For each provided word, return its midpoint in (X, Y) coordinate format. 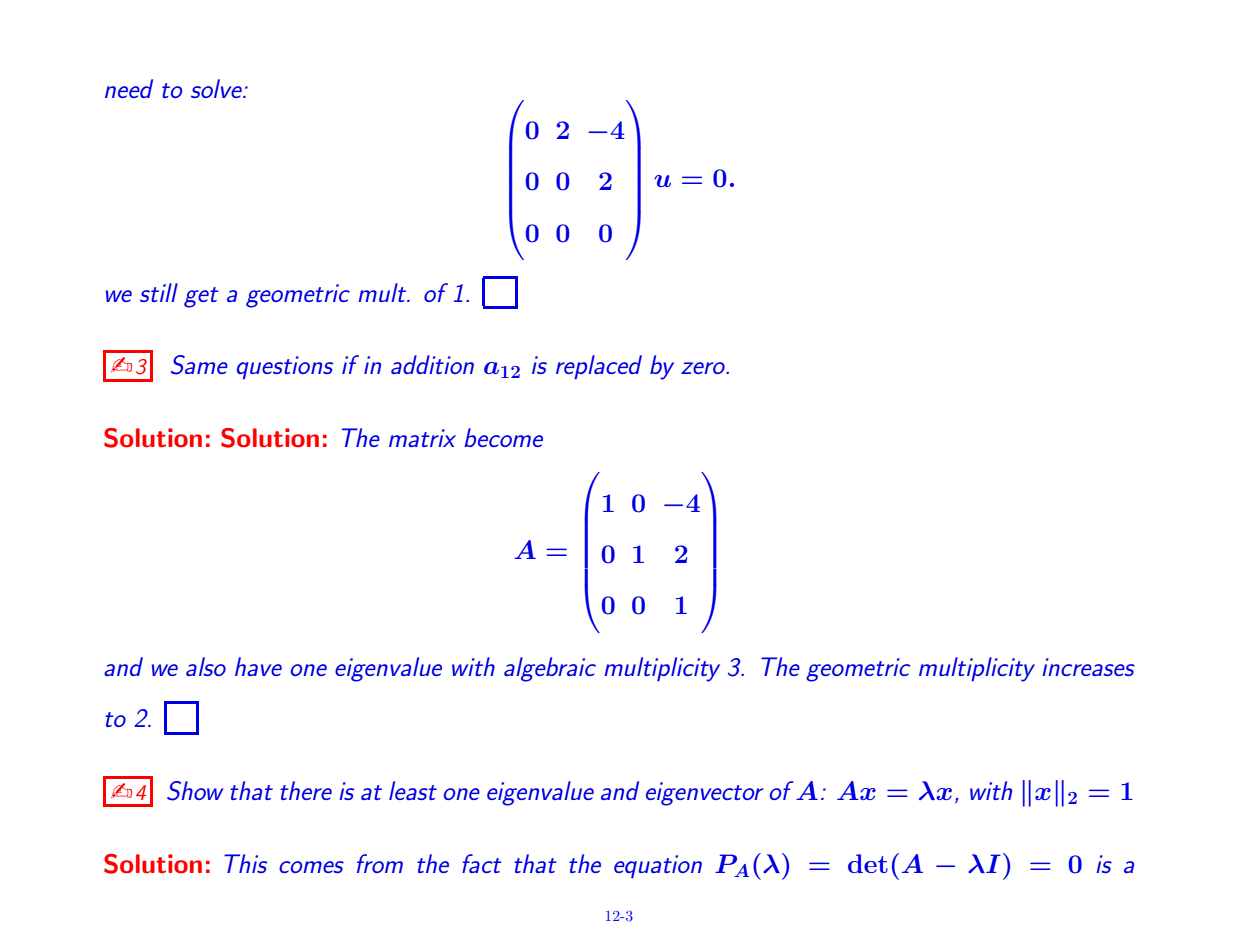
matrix (422, 438)
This (245, 863)
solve (217, 88)
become (503, 437)
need (129, 88)
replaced (599, 367)
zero (704, 368)
